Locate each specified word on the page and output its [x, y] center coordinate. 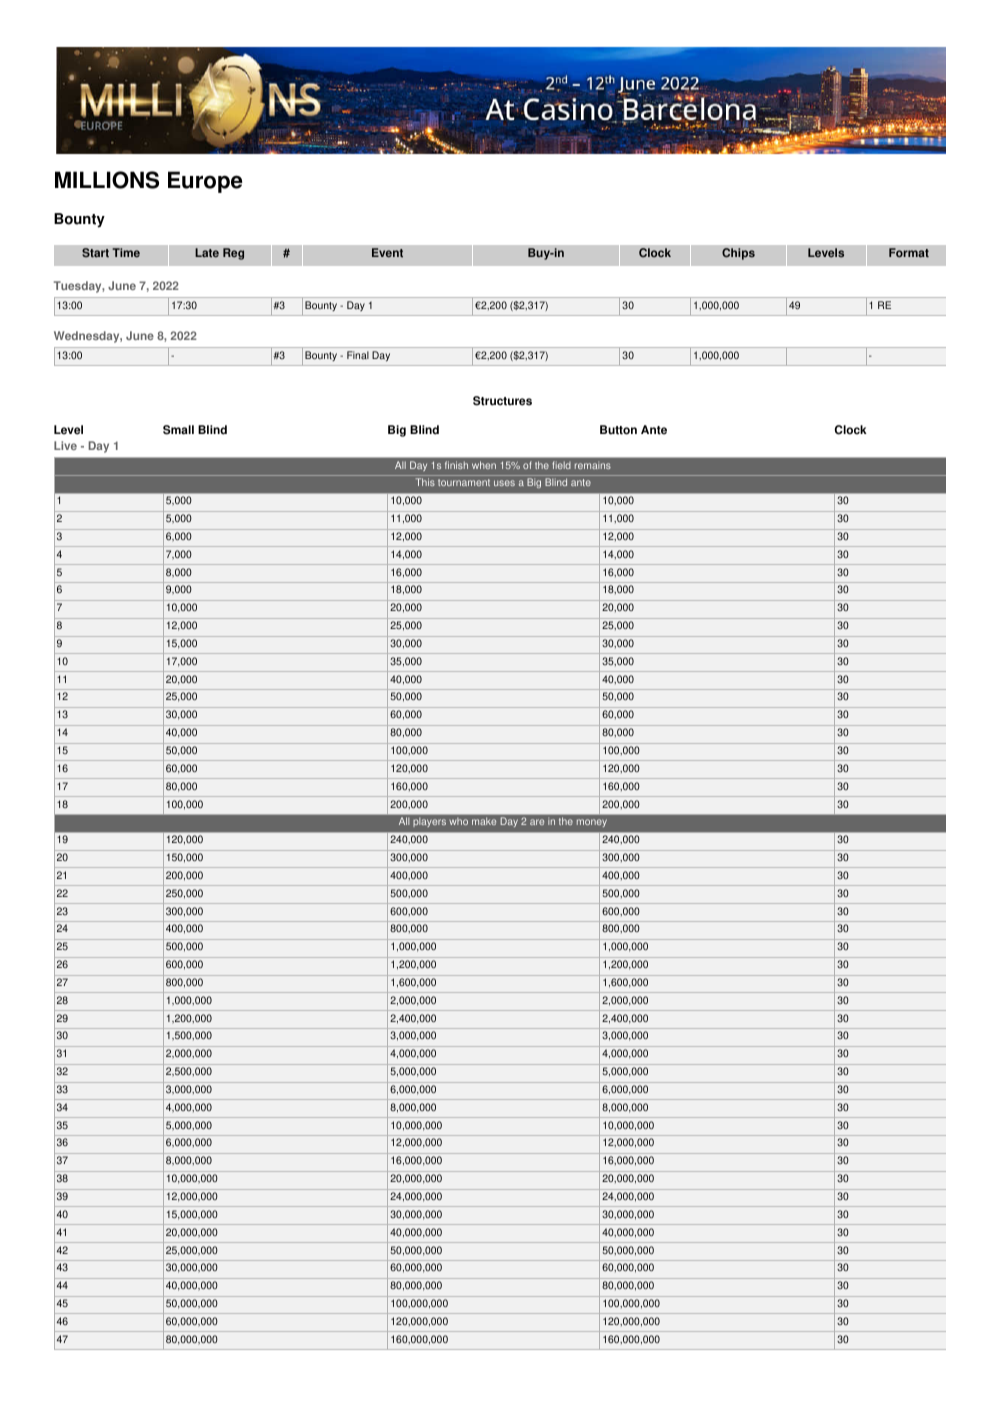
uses [504, 483]
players [430, 823]
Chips [738, 254]
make [484, 821]
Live [65, 445]
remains [593, 465]
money [592, 823]
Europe [205, 182]
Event [387, 253]
